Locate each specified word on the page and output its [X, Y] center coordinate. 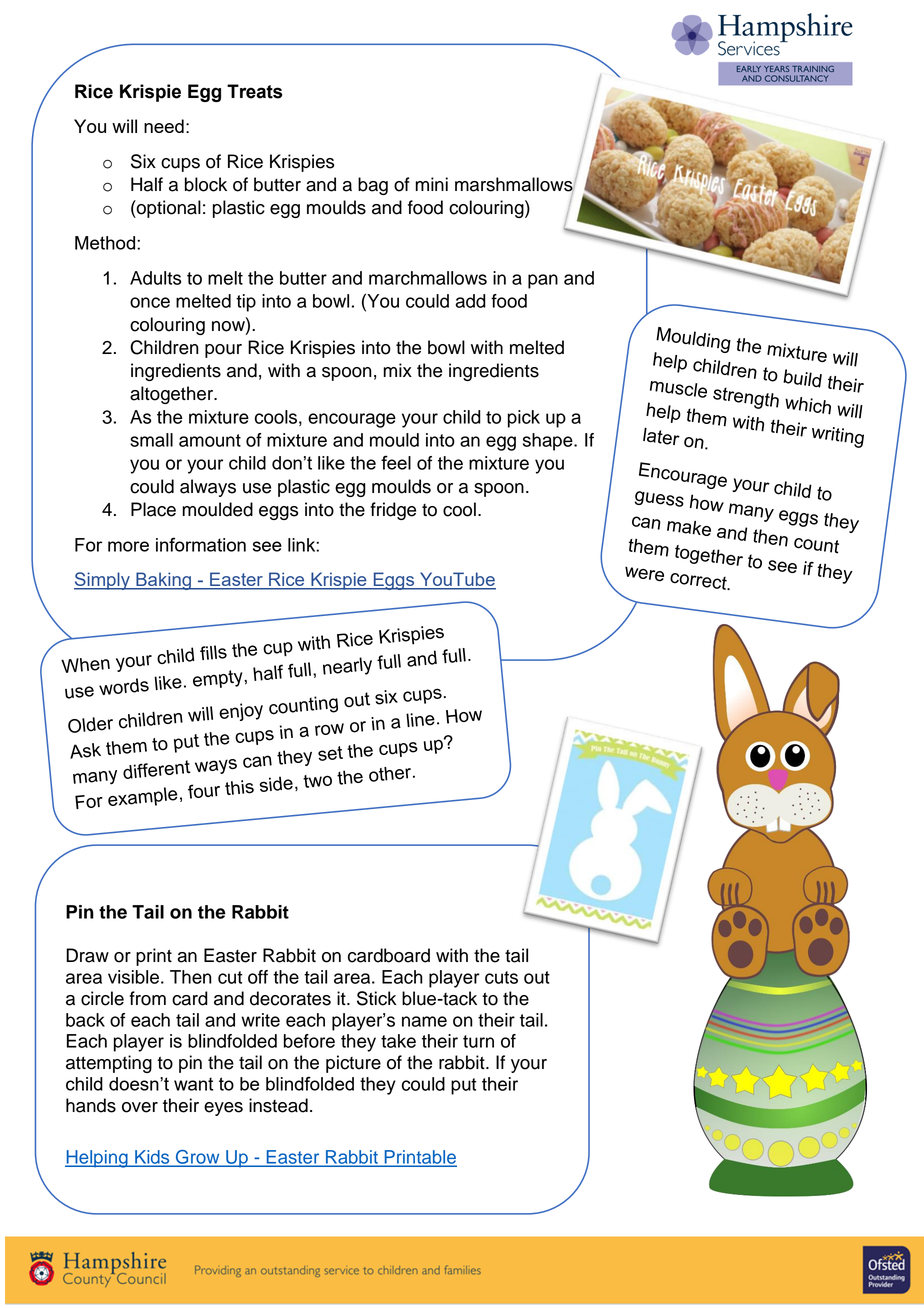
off [258, 977]
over [140, 1107]
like [331, 463]
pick [524, 419]
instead [278, 1105]
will [124, 126]
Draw [87, 955]
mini [431, 184]
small [151, 440]
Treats [254, 91]
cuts [501, 977]
